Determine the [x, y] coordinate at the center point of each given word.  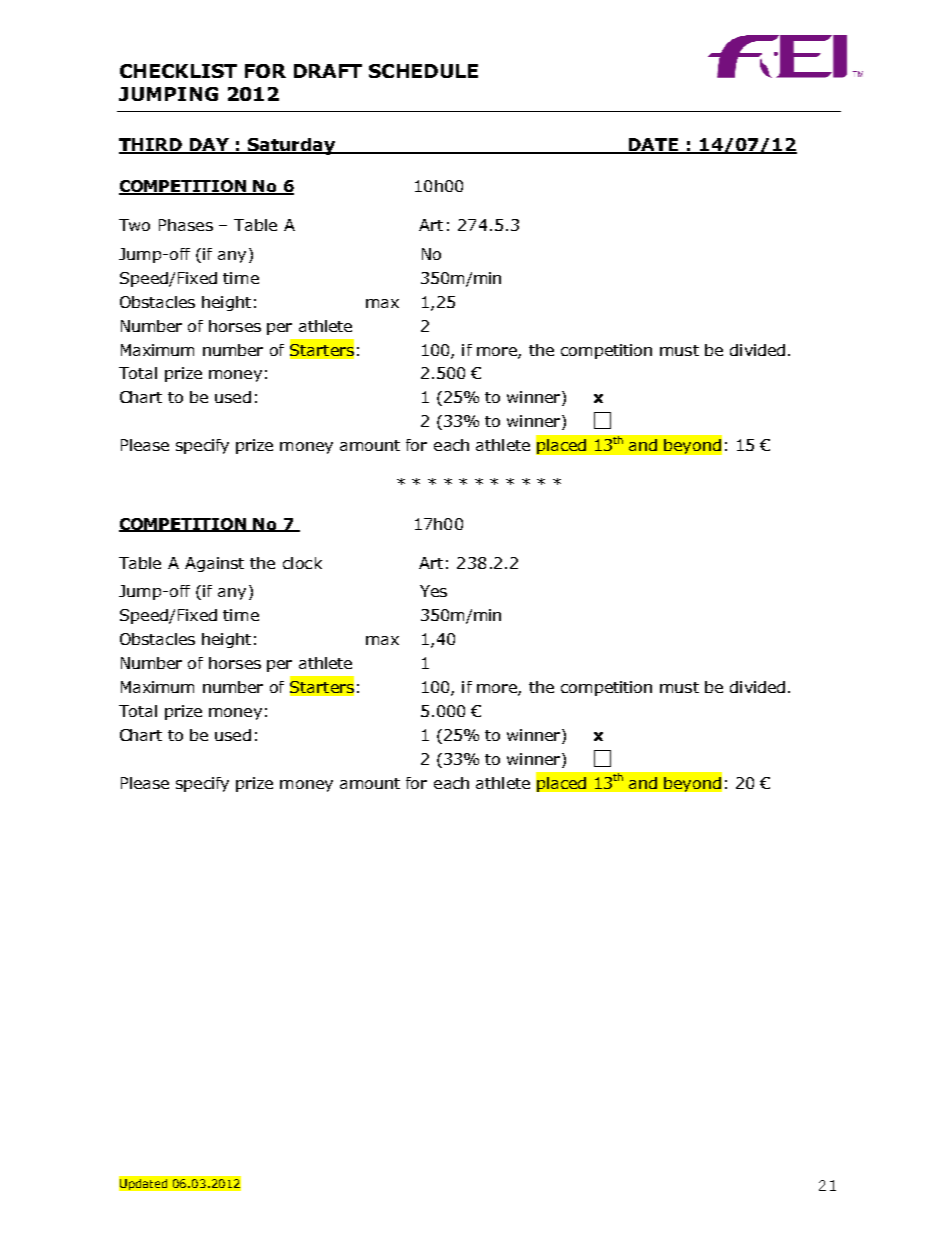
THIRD [152, 145]
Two [134, 225]
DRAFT [328, 71]
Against [214, 564]
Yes [433, 591]
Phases [186, 225]
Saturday [292, 146]
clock [302, 563]
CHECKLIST [178, 71]
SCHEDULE [423, 71]
